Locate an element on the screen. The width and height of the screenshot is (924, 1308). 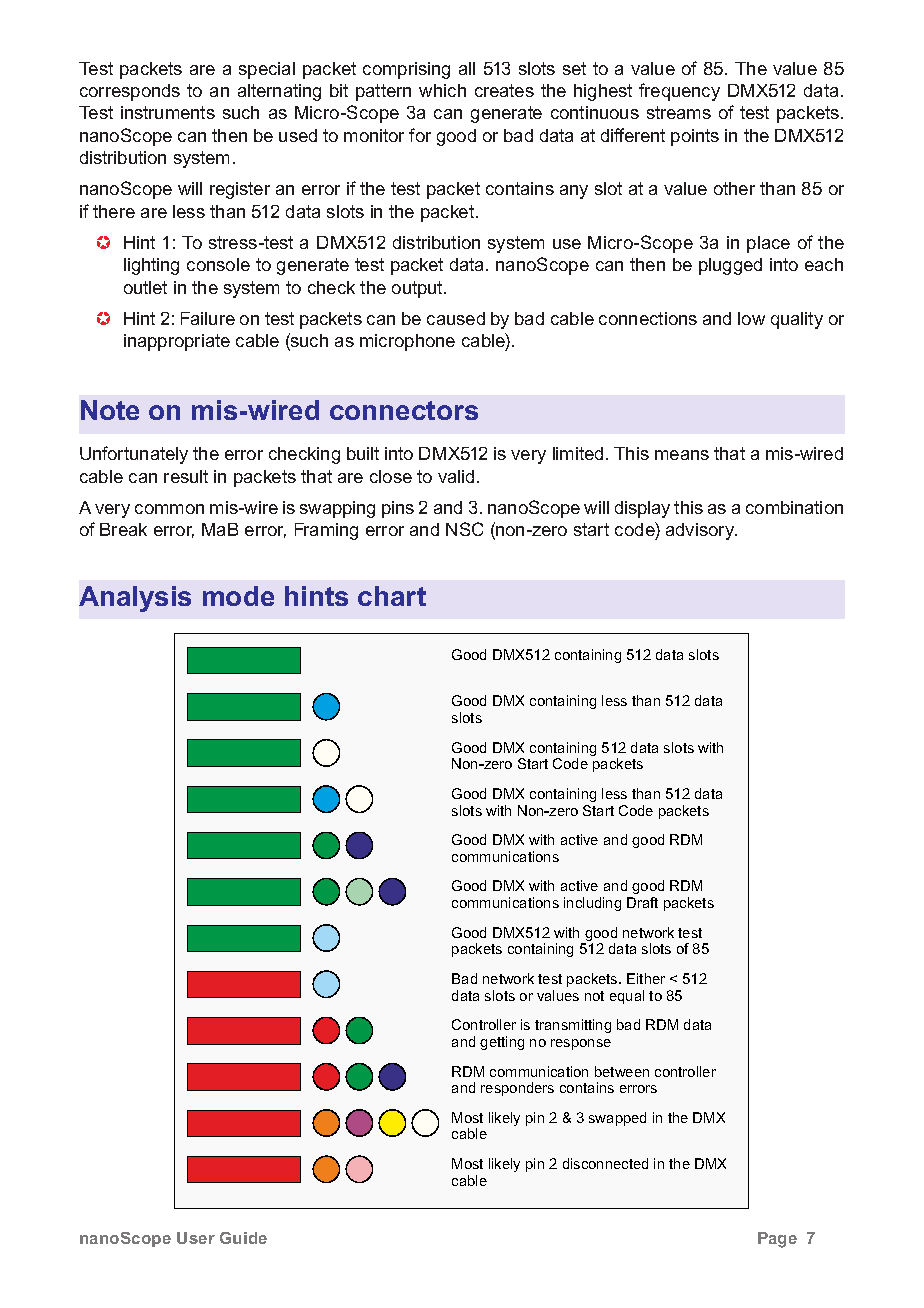
chart is located at coordinates (392, 596).
